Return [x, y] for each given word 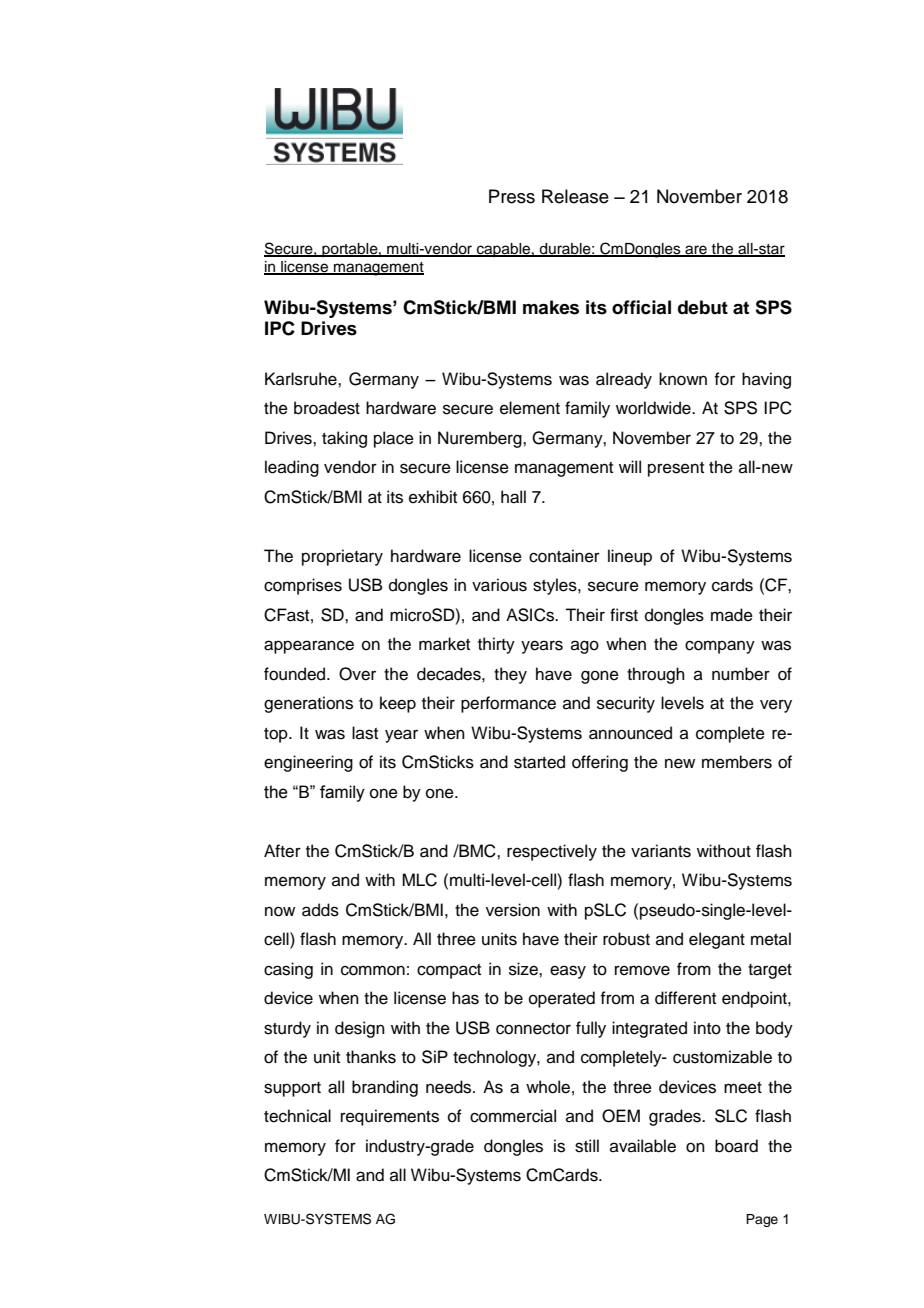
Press [512, 196]
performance [508, 704]
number [741, 674]
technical [297, 1116]
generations [308, 704]
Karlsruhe [302, 379]
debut [703, 307]
